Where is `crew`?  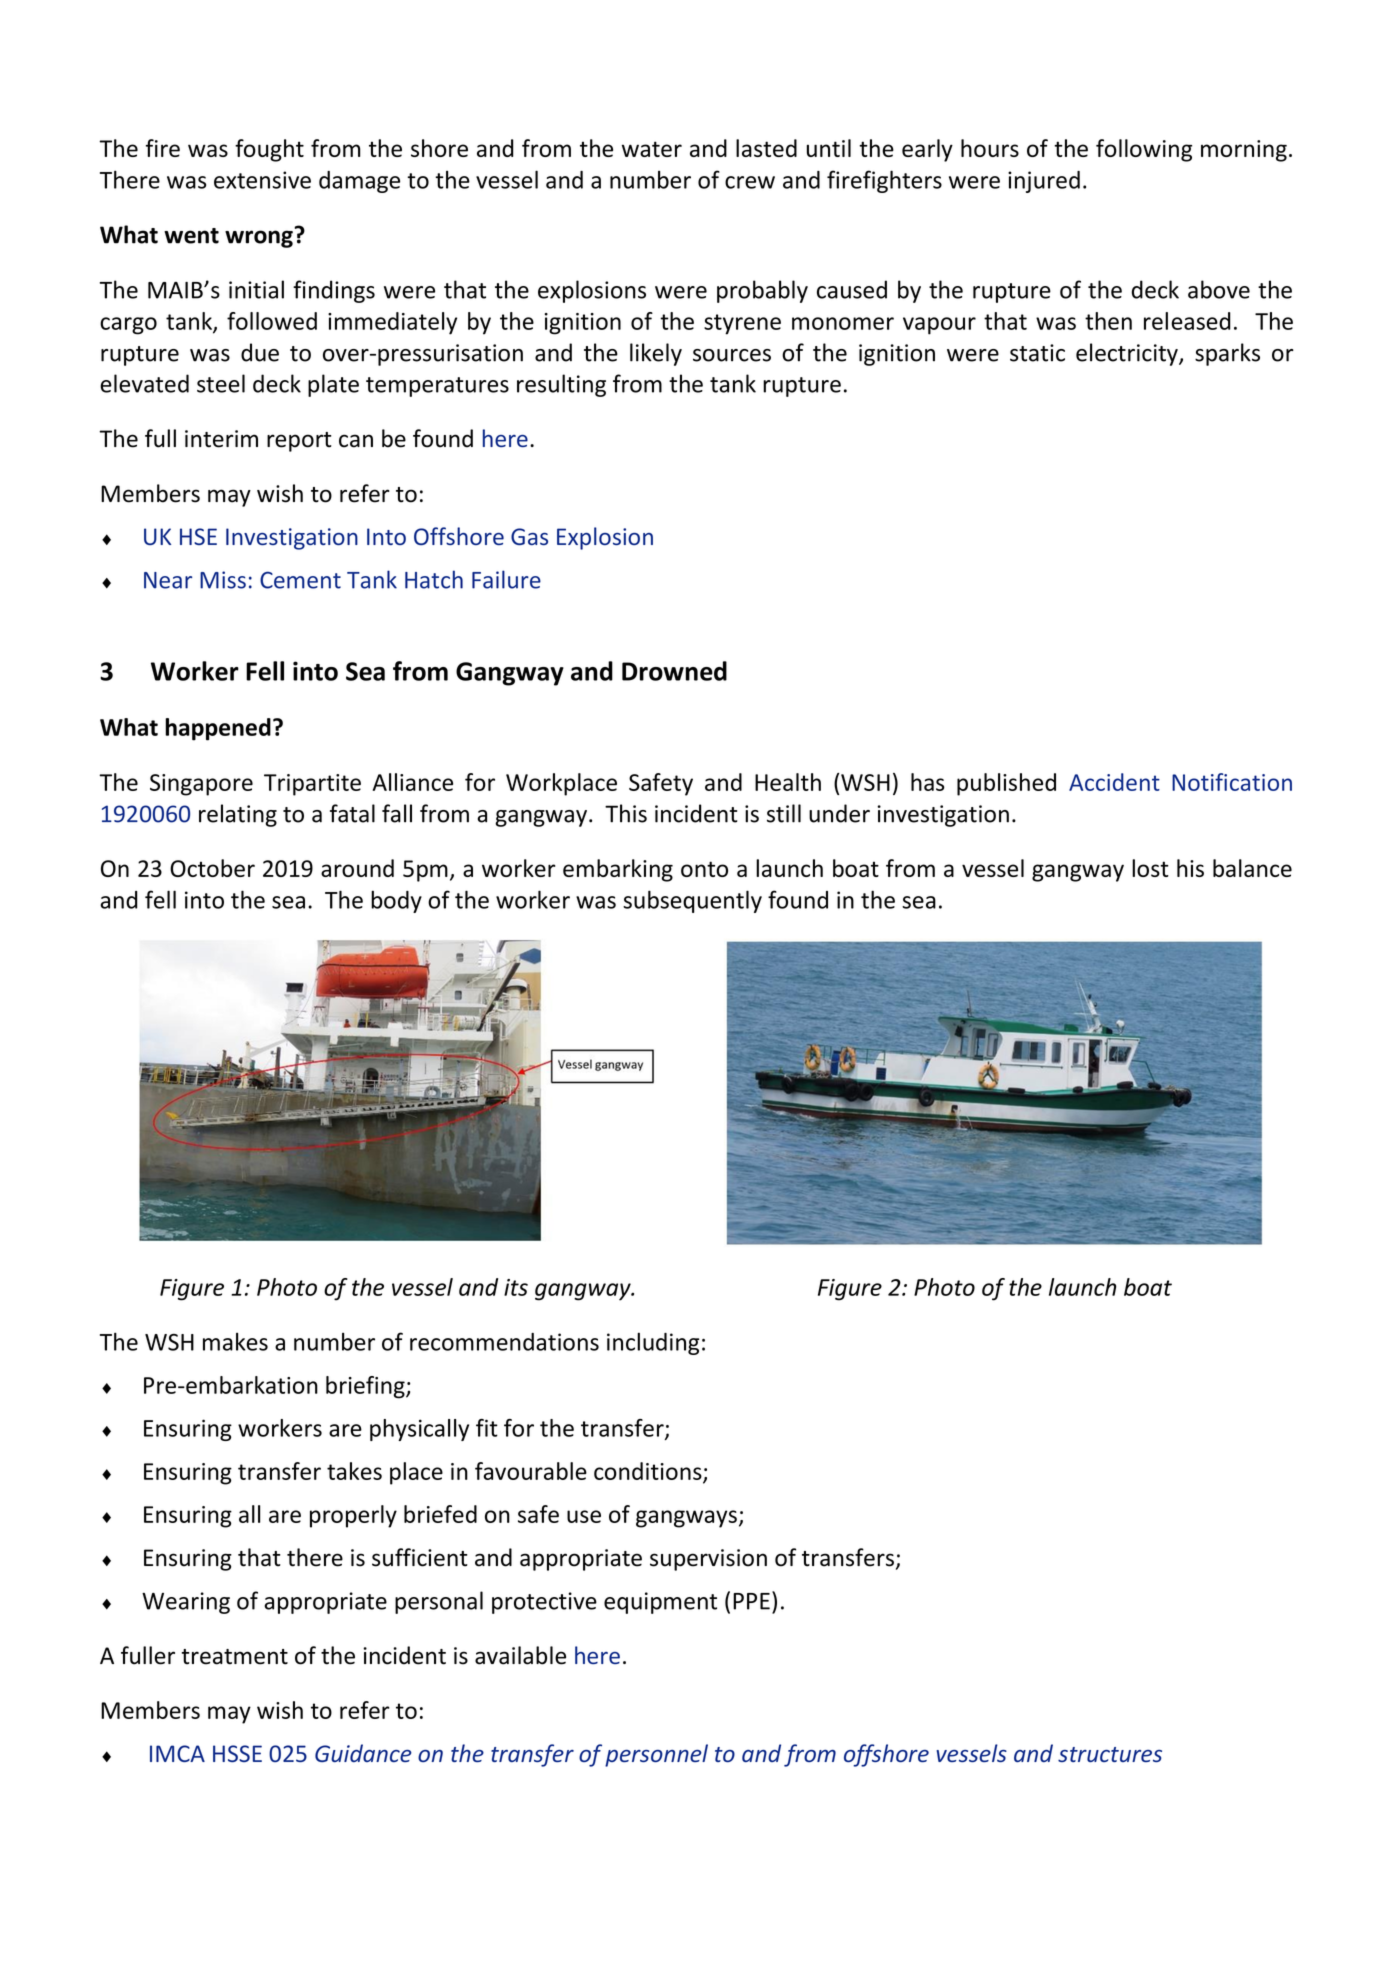 crew is located at coordinates (750, 182).
